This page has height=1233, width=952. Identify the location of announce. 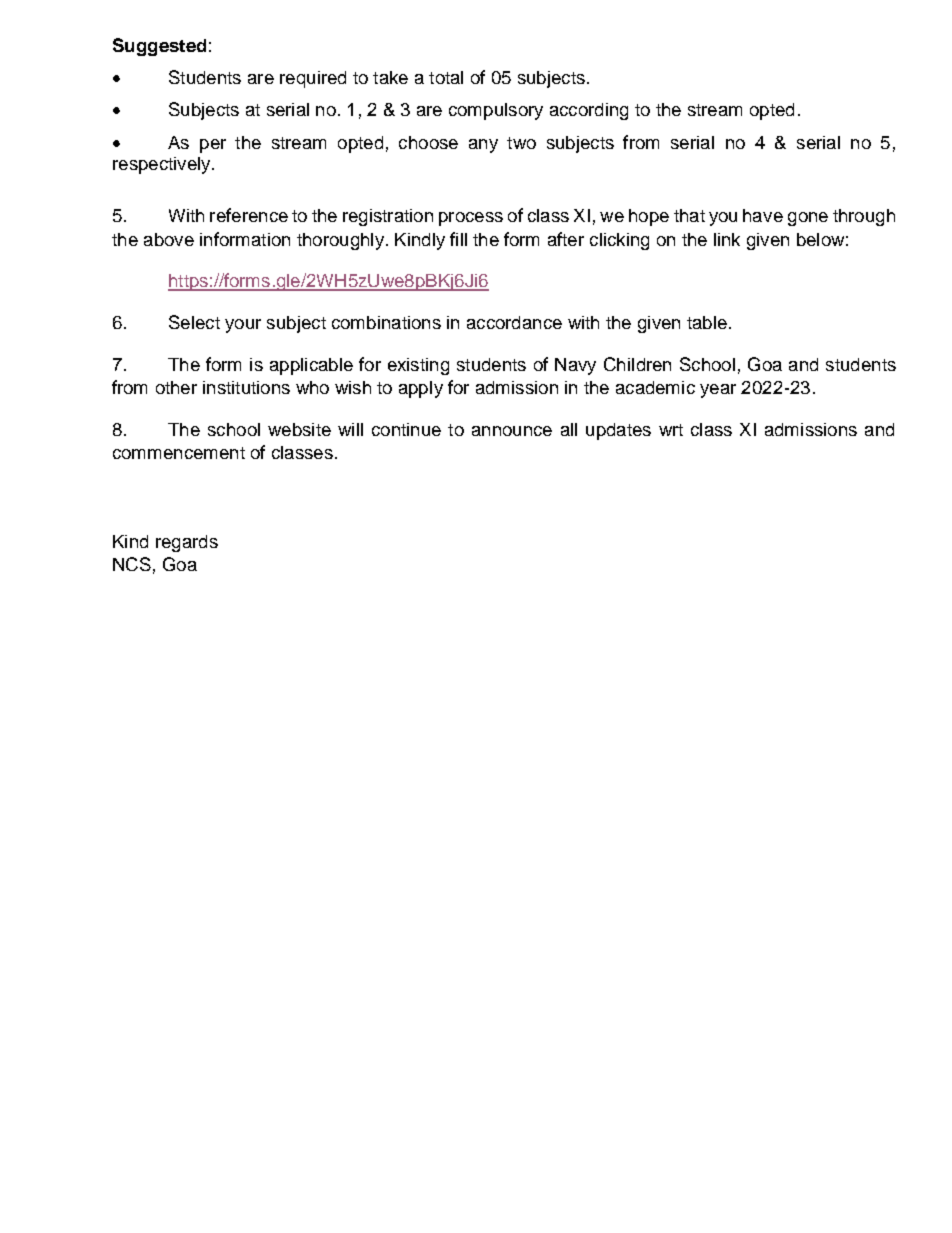
(512, 431).
